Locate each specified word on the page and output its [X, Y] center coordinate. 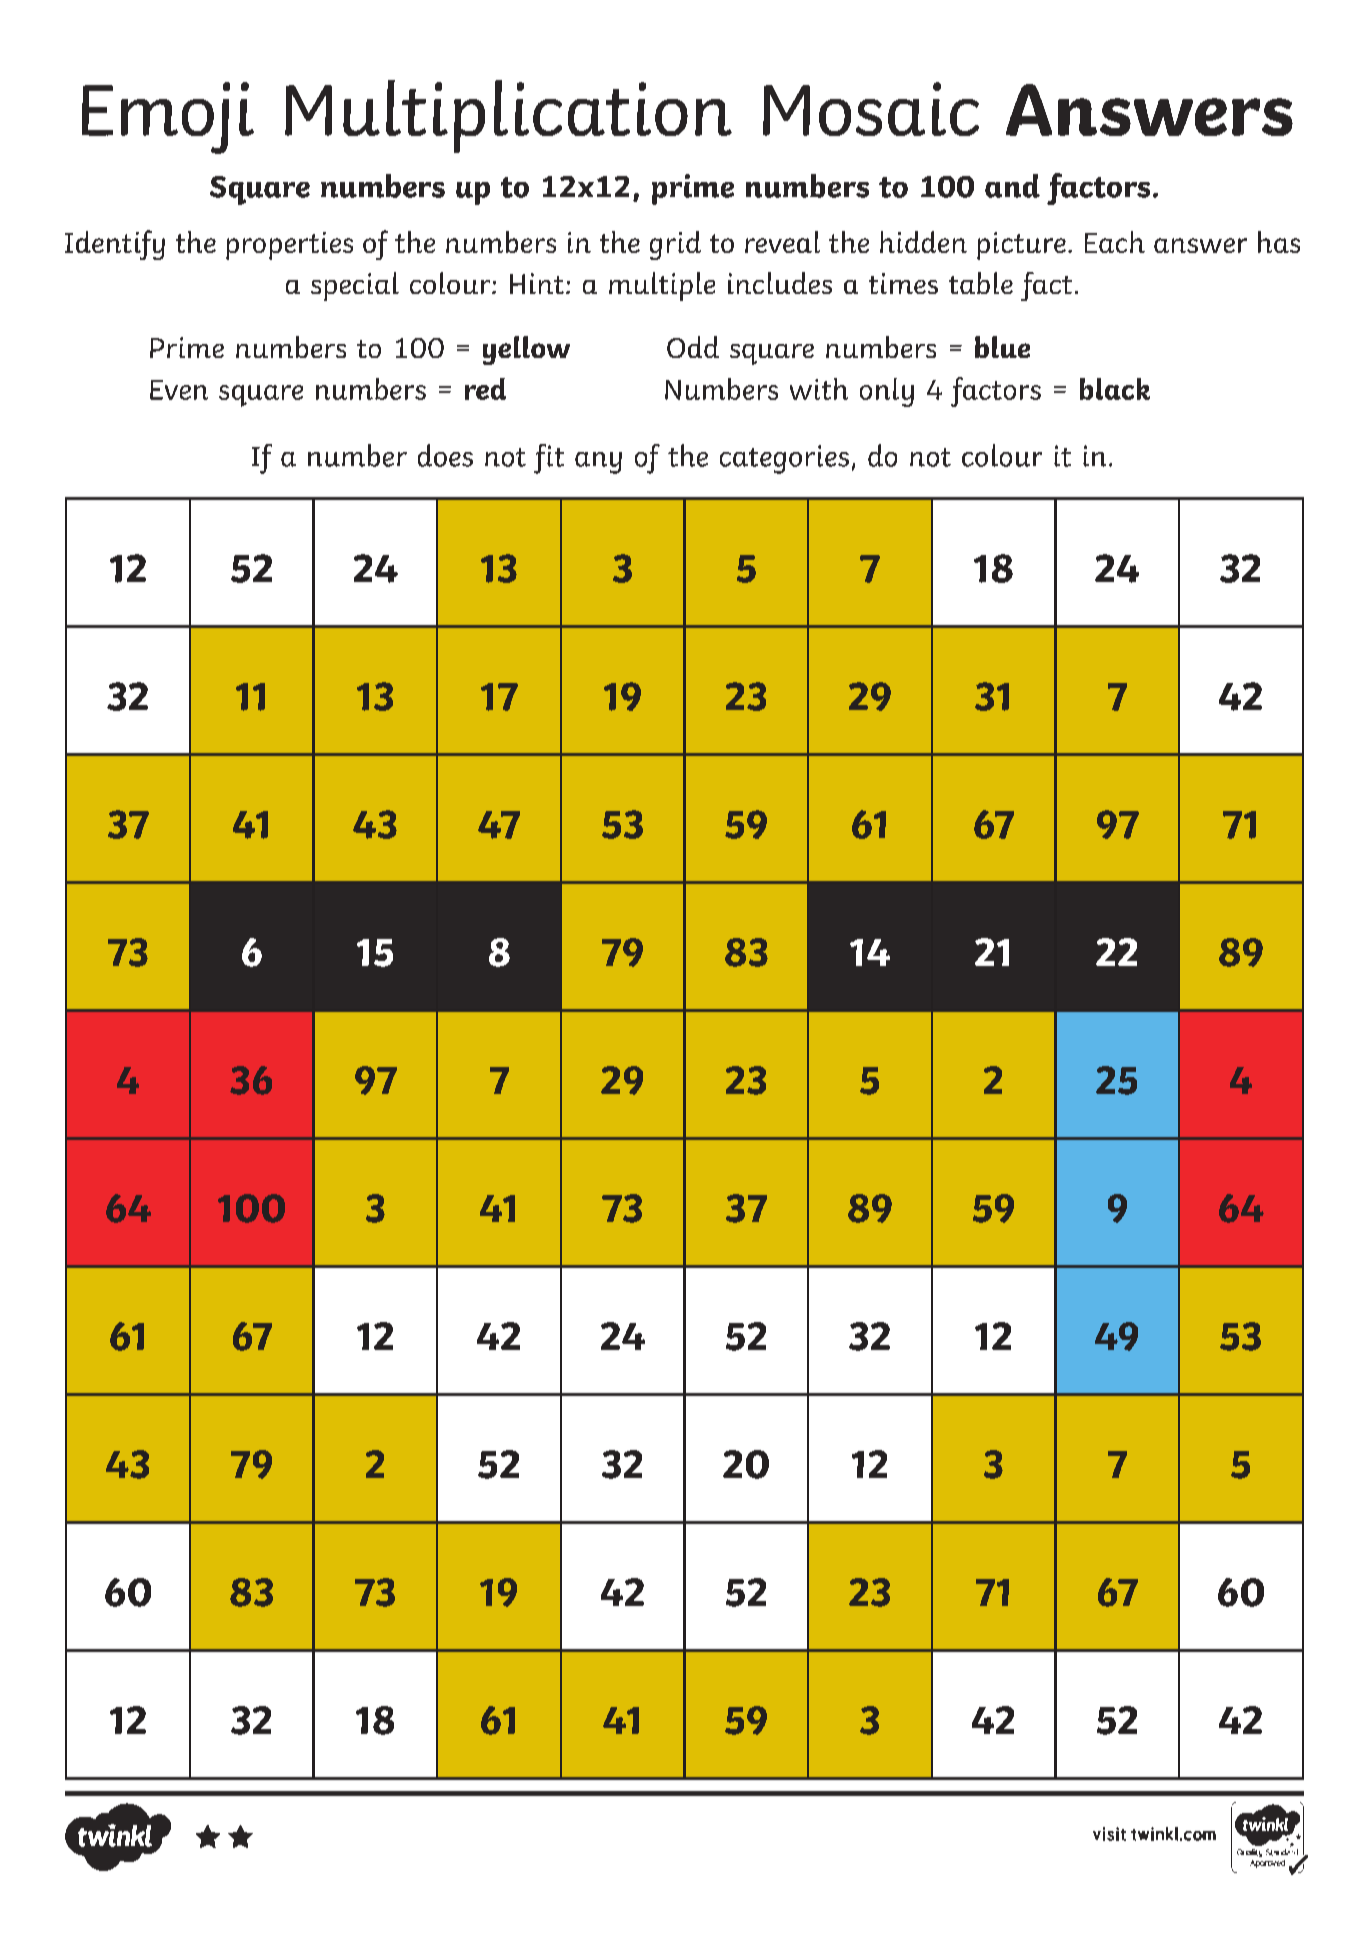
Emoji [168, 118]
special [355, 286]
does [445, 455]
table [981, 283]
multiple [662, 286]
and [1012, 186]
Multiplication [508, 116]
